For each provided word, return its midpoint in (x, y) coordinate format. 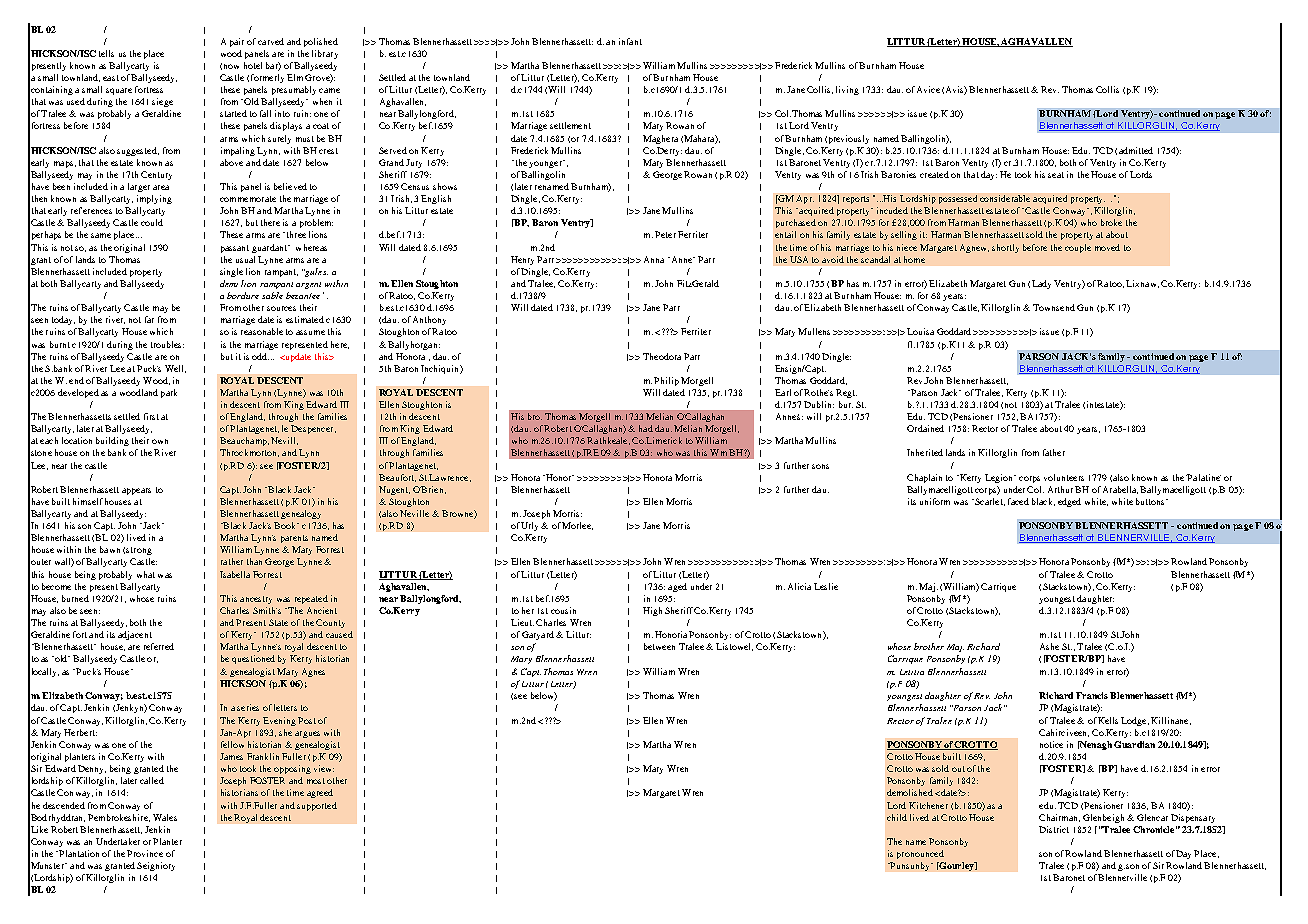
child (897, 817)
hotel (253, 65)
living (847, 90)
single (231, 272)
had (646, 428)
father (1054, 452)
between (659, 646)
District (1054, 829)
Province (145, 853)
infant (630, 41)
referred (159, 646)
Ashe (1049, 646)
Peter (665, 234)
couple (1078, 248)
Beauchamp (244, 441)
